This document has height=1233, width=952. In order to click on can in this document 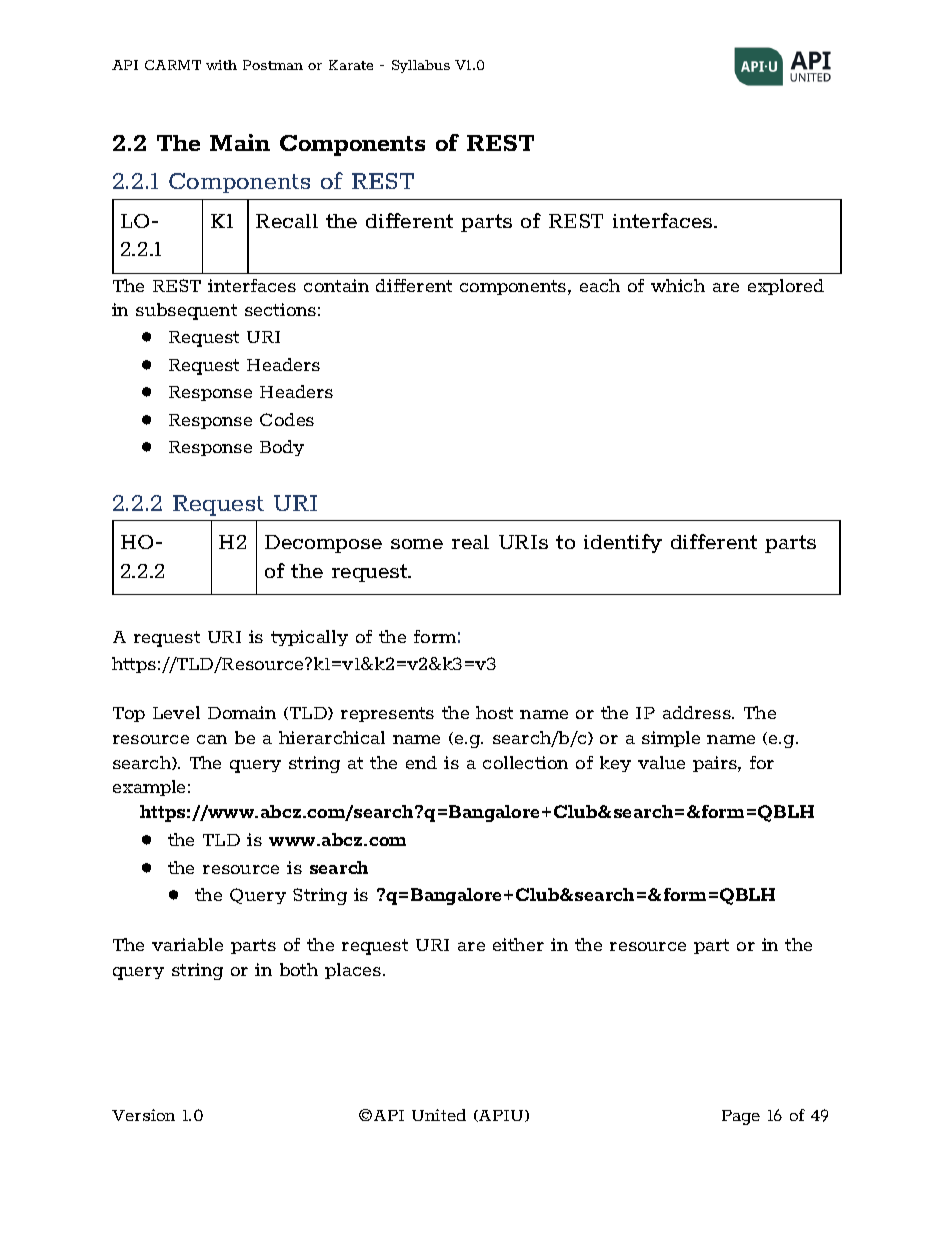, I will do `click(212, 739)`.
